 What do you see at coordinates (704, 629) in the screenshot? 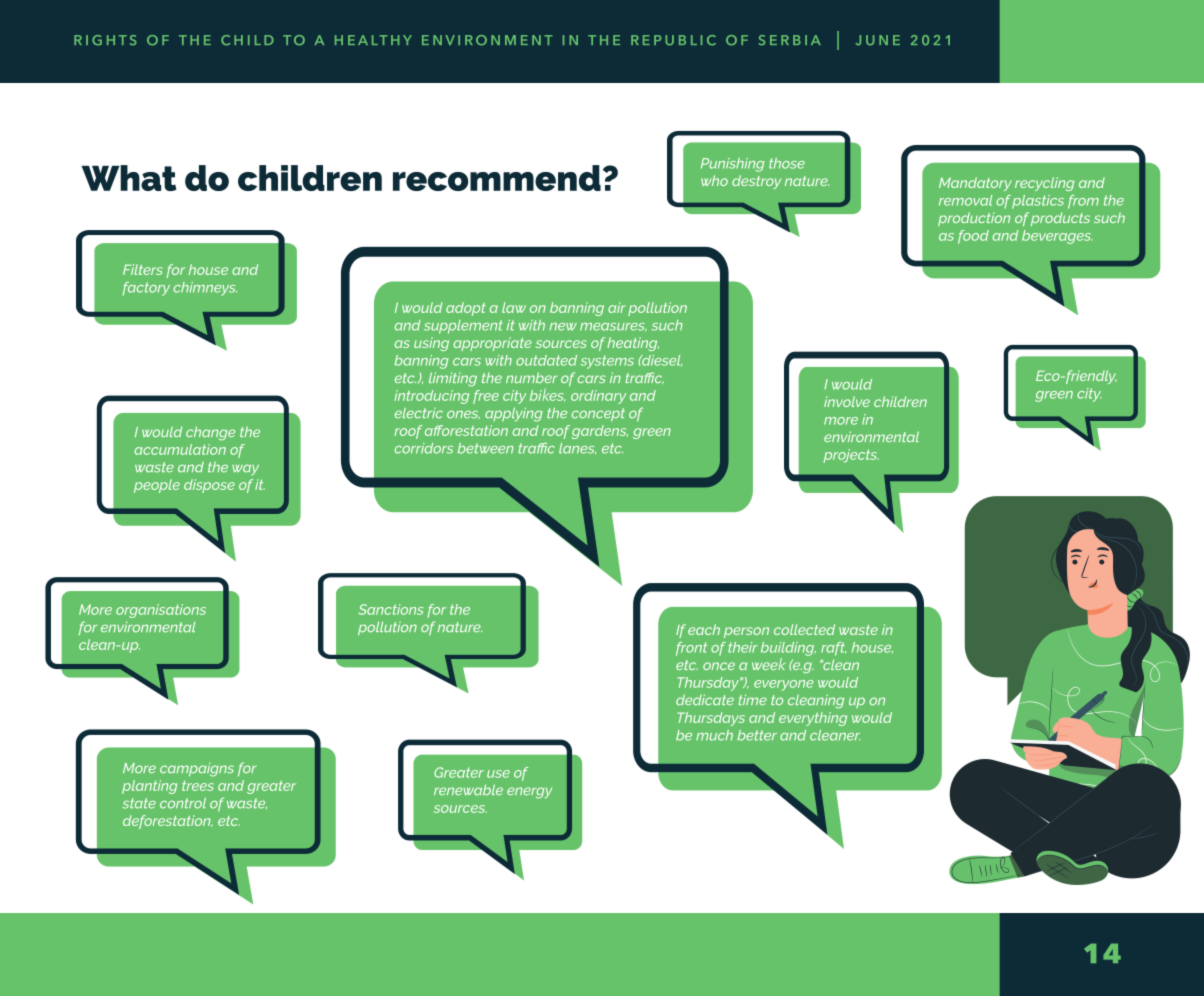
I see `each` at bounding box center [704, 629].
